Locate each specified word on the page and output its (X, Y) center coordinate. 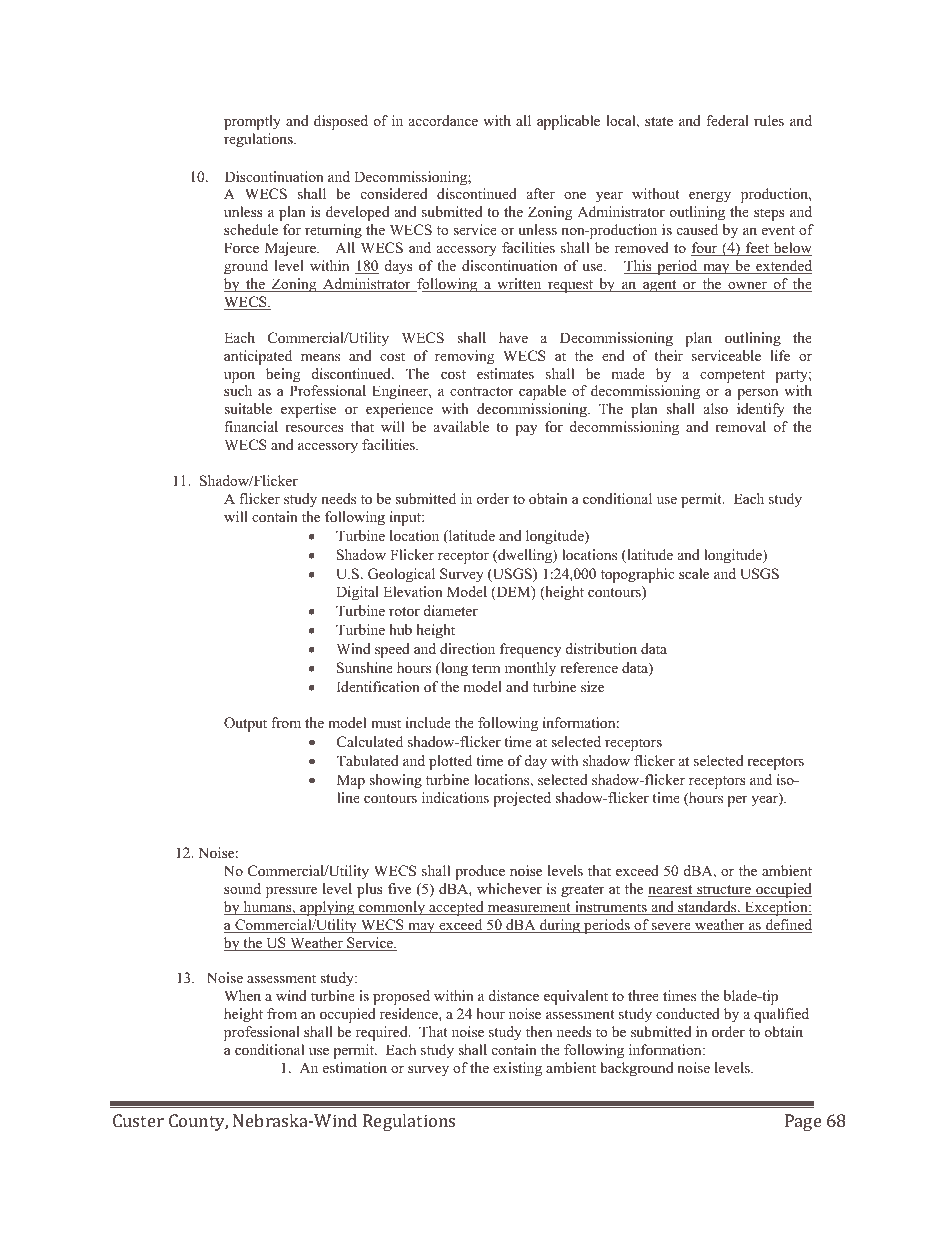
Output (245, 724)
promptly (252, 122)
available (461, 426)
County (198, 1122)
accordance (443, 120)
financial (251, 426)
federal (727, 120)
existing (517, 1069)
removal (740, 426)
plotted (450, 762)
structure (724, 891)
